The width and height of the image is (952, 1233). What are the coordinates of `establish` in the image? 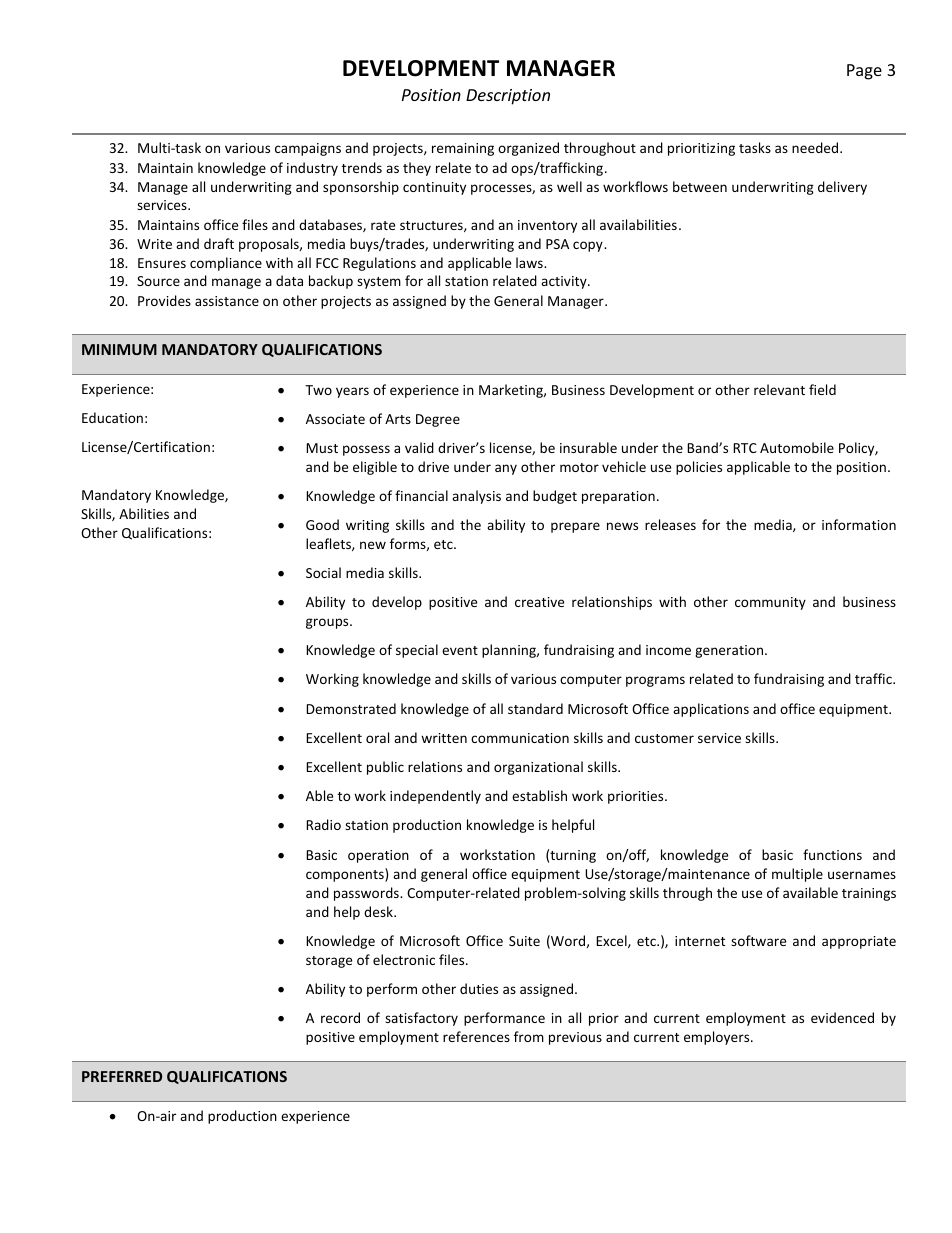 It's located at (539, 795).
